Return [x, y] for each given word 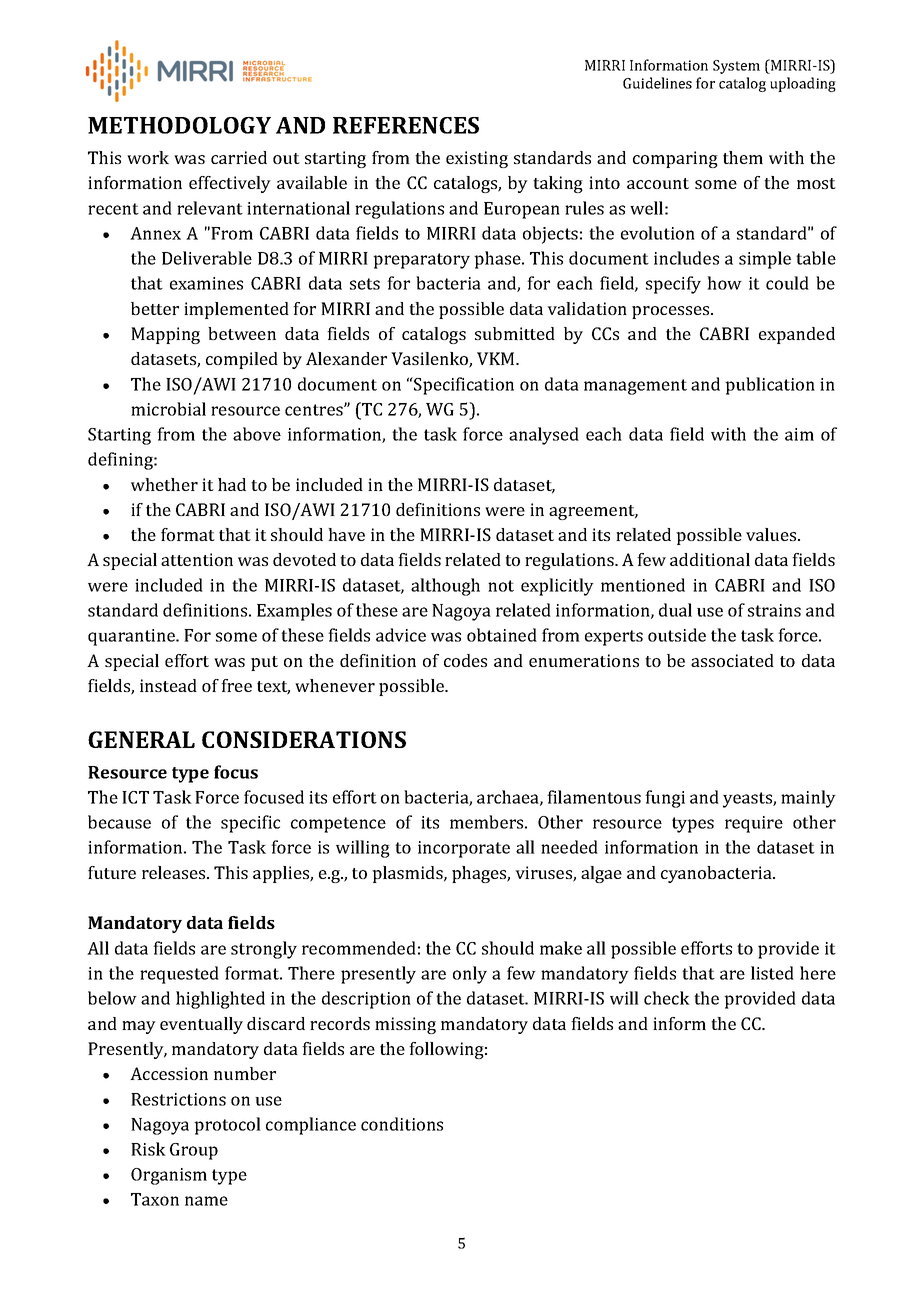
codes [465, 660]
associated [732, 660]
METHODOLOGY [179, 125]
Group [194, 1151]
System [736, 67]
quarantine [132, 637]
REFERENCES [406, 125]
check [667, 998]
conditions [402, 1124]
